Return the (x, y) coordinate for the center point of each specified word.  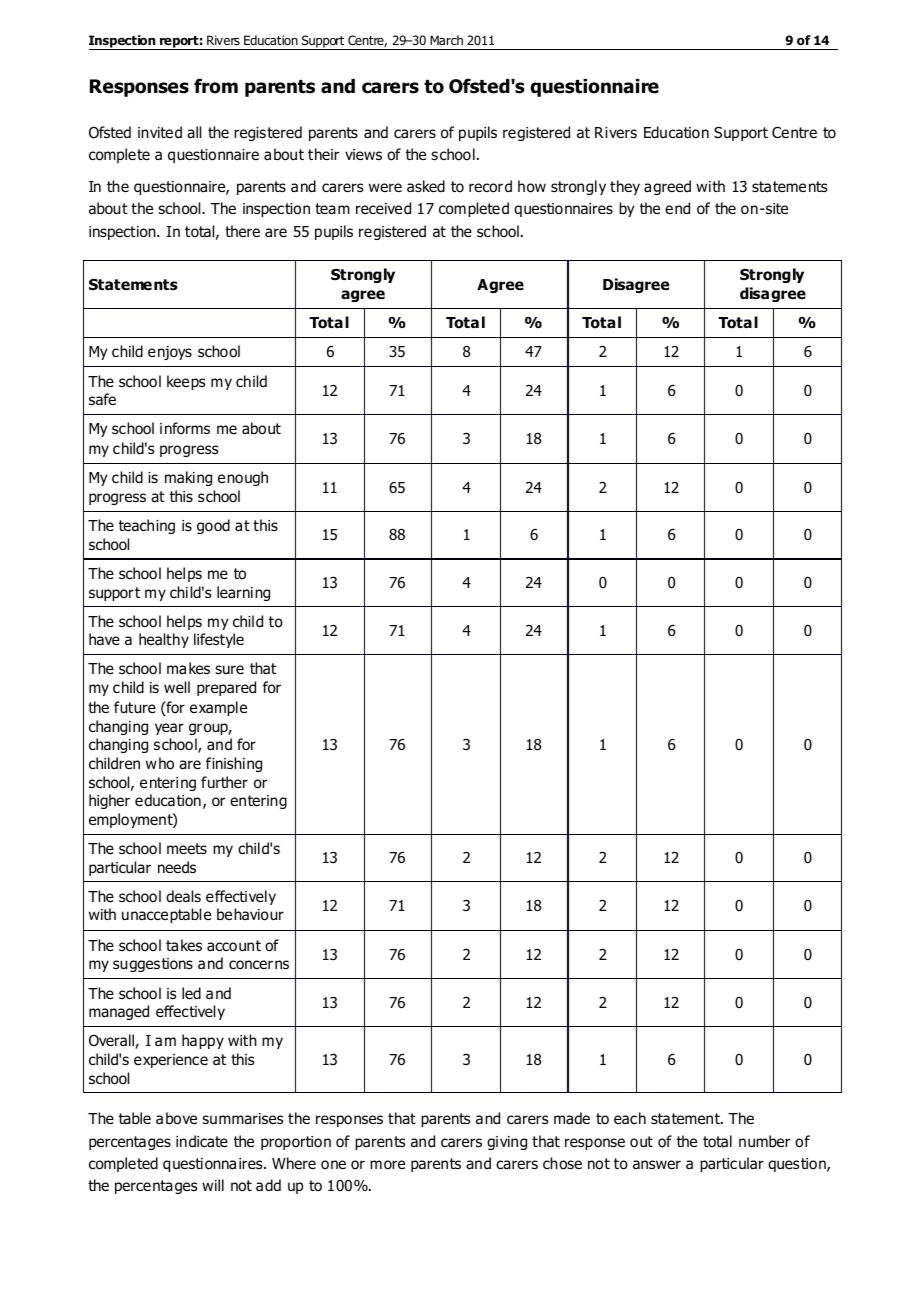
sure (229, 670)
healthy (164, 640)
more (387, 1165)
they (625, 187)
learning (243, 593)
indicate (202, 1141)
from (216, 86)
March (446, 40)
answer (657, 1165)
